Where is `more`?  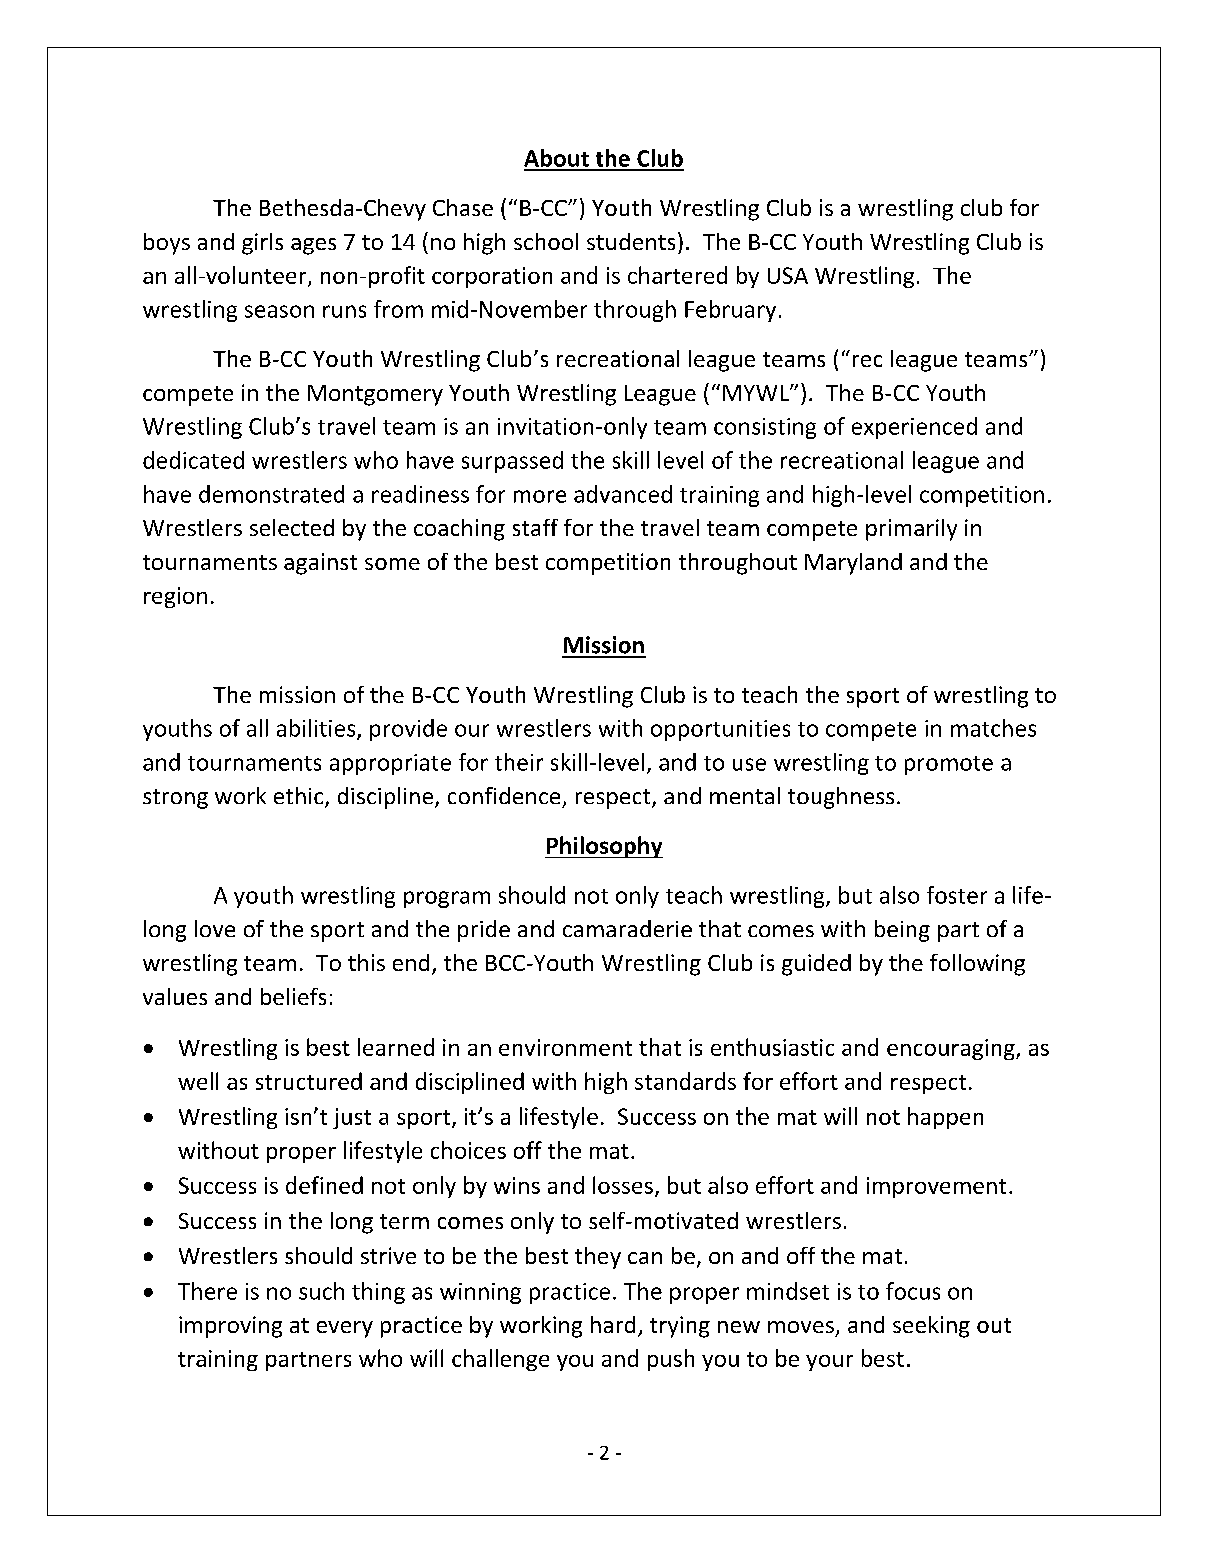
more is located at coordinates (540, 496).
